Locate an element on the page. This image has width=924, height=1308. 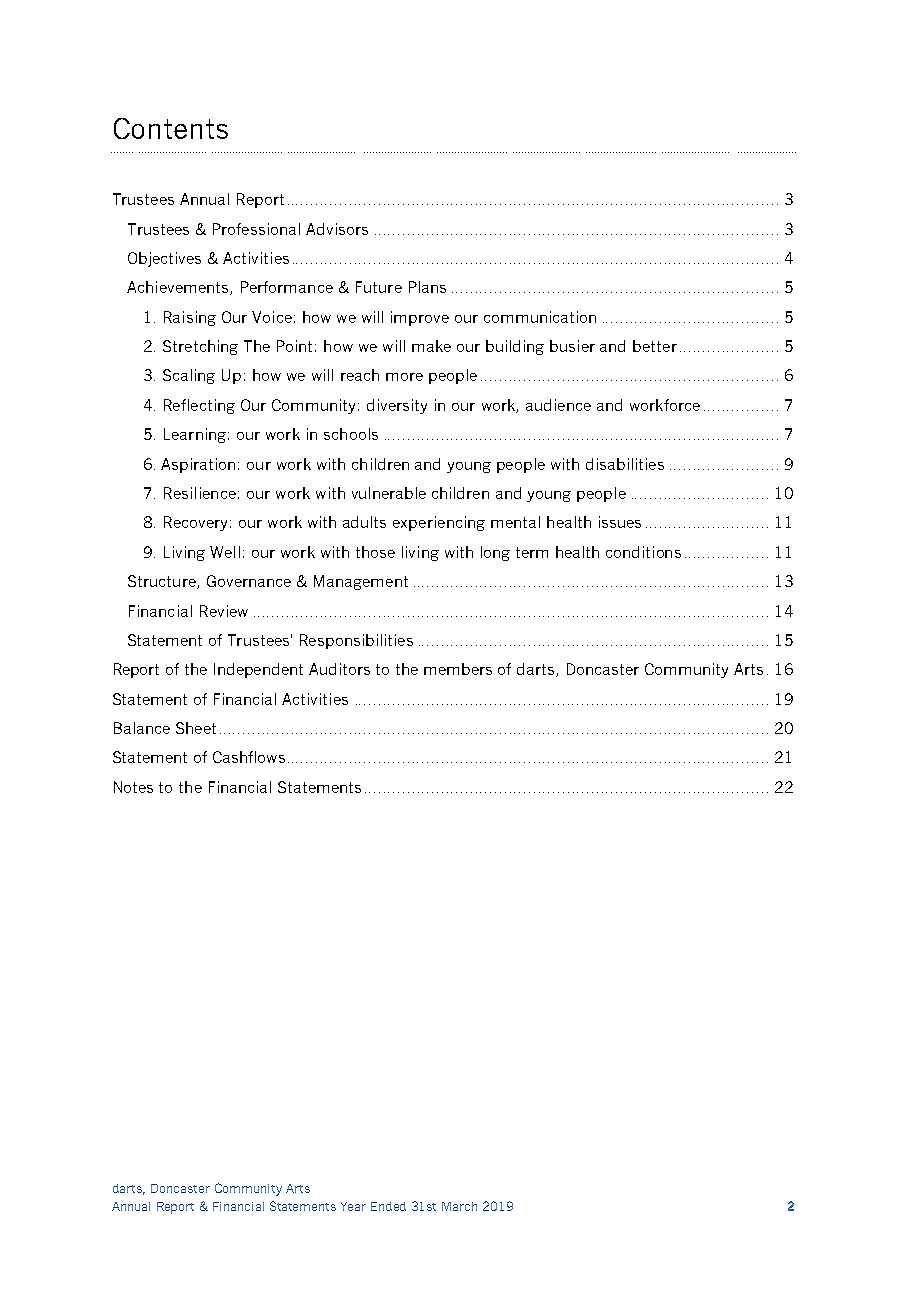
conditions is located at coordinates (643, 552).
